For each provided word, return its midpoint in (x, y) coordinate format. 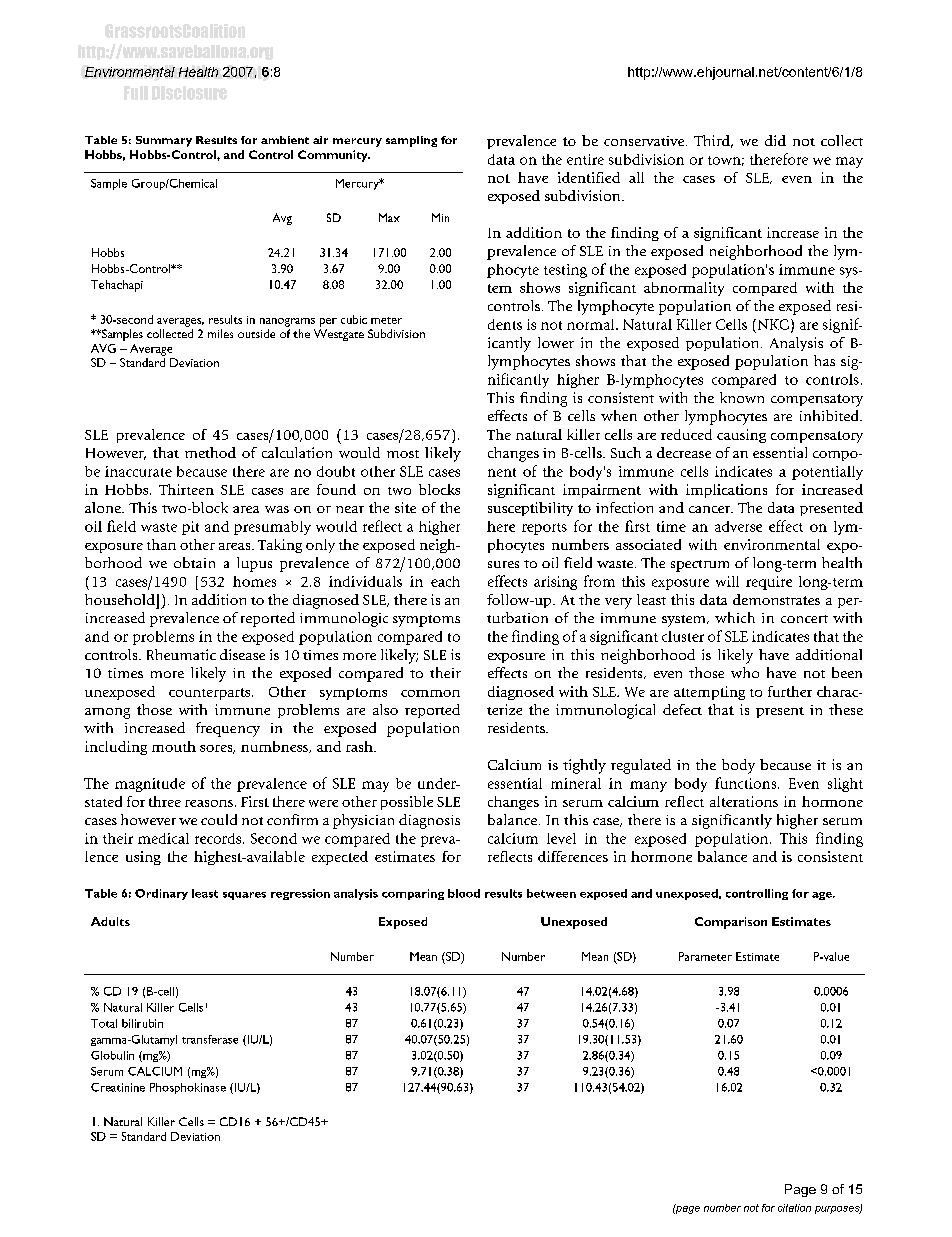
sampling (411, 141)
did (775, 140)
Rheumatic (181, 654)
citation (794, 1208)
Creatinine (118, 1087)
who (745, 672)
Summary (164, 141)
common (430, 693)
